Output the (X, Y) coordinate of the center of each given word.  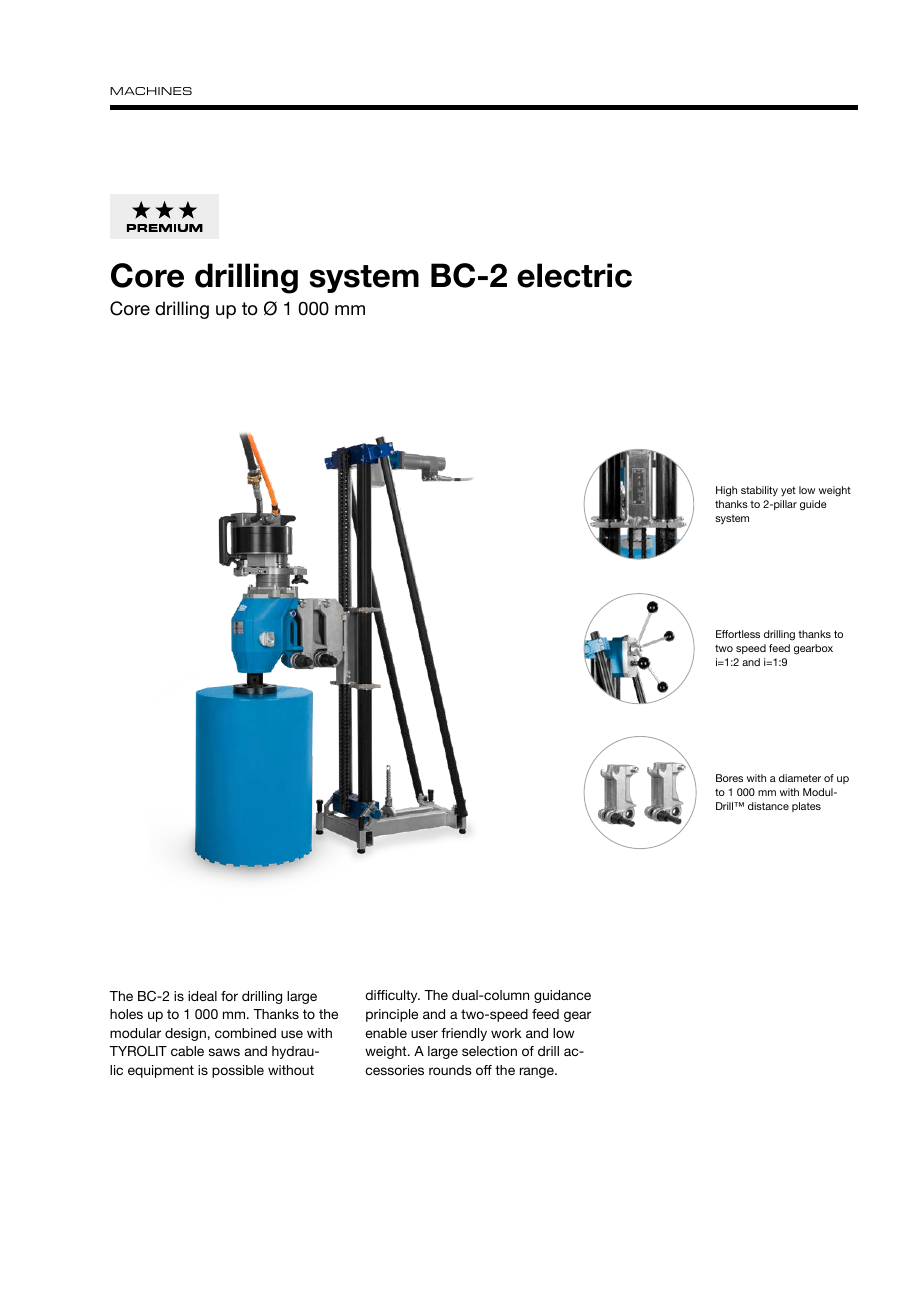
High (726, 491)
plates (806, 807)
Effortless (738, 634)
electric (574, 275)
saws (224, 1052)
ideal (202, 996)
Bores (729, 778)
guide (813, 505)
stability (759, 491)
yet (788, 491)
